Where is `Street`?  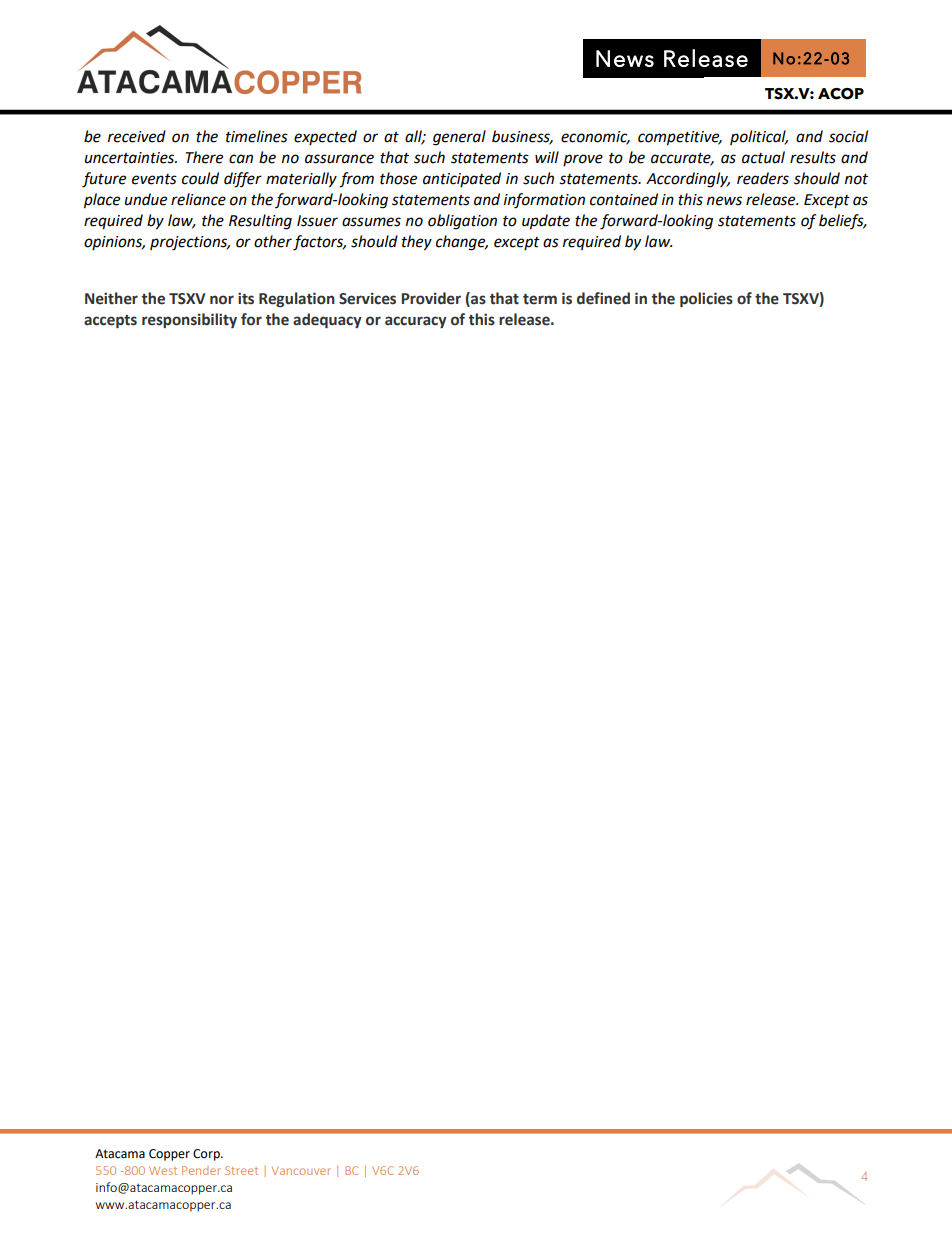
Street is located at coordinates (241, 1170).
